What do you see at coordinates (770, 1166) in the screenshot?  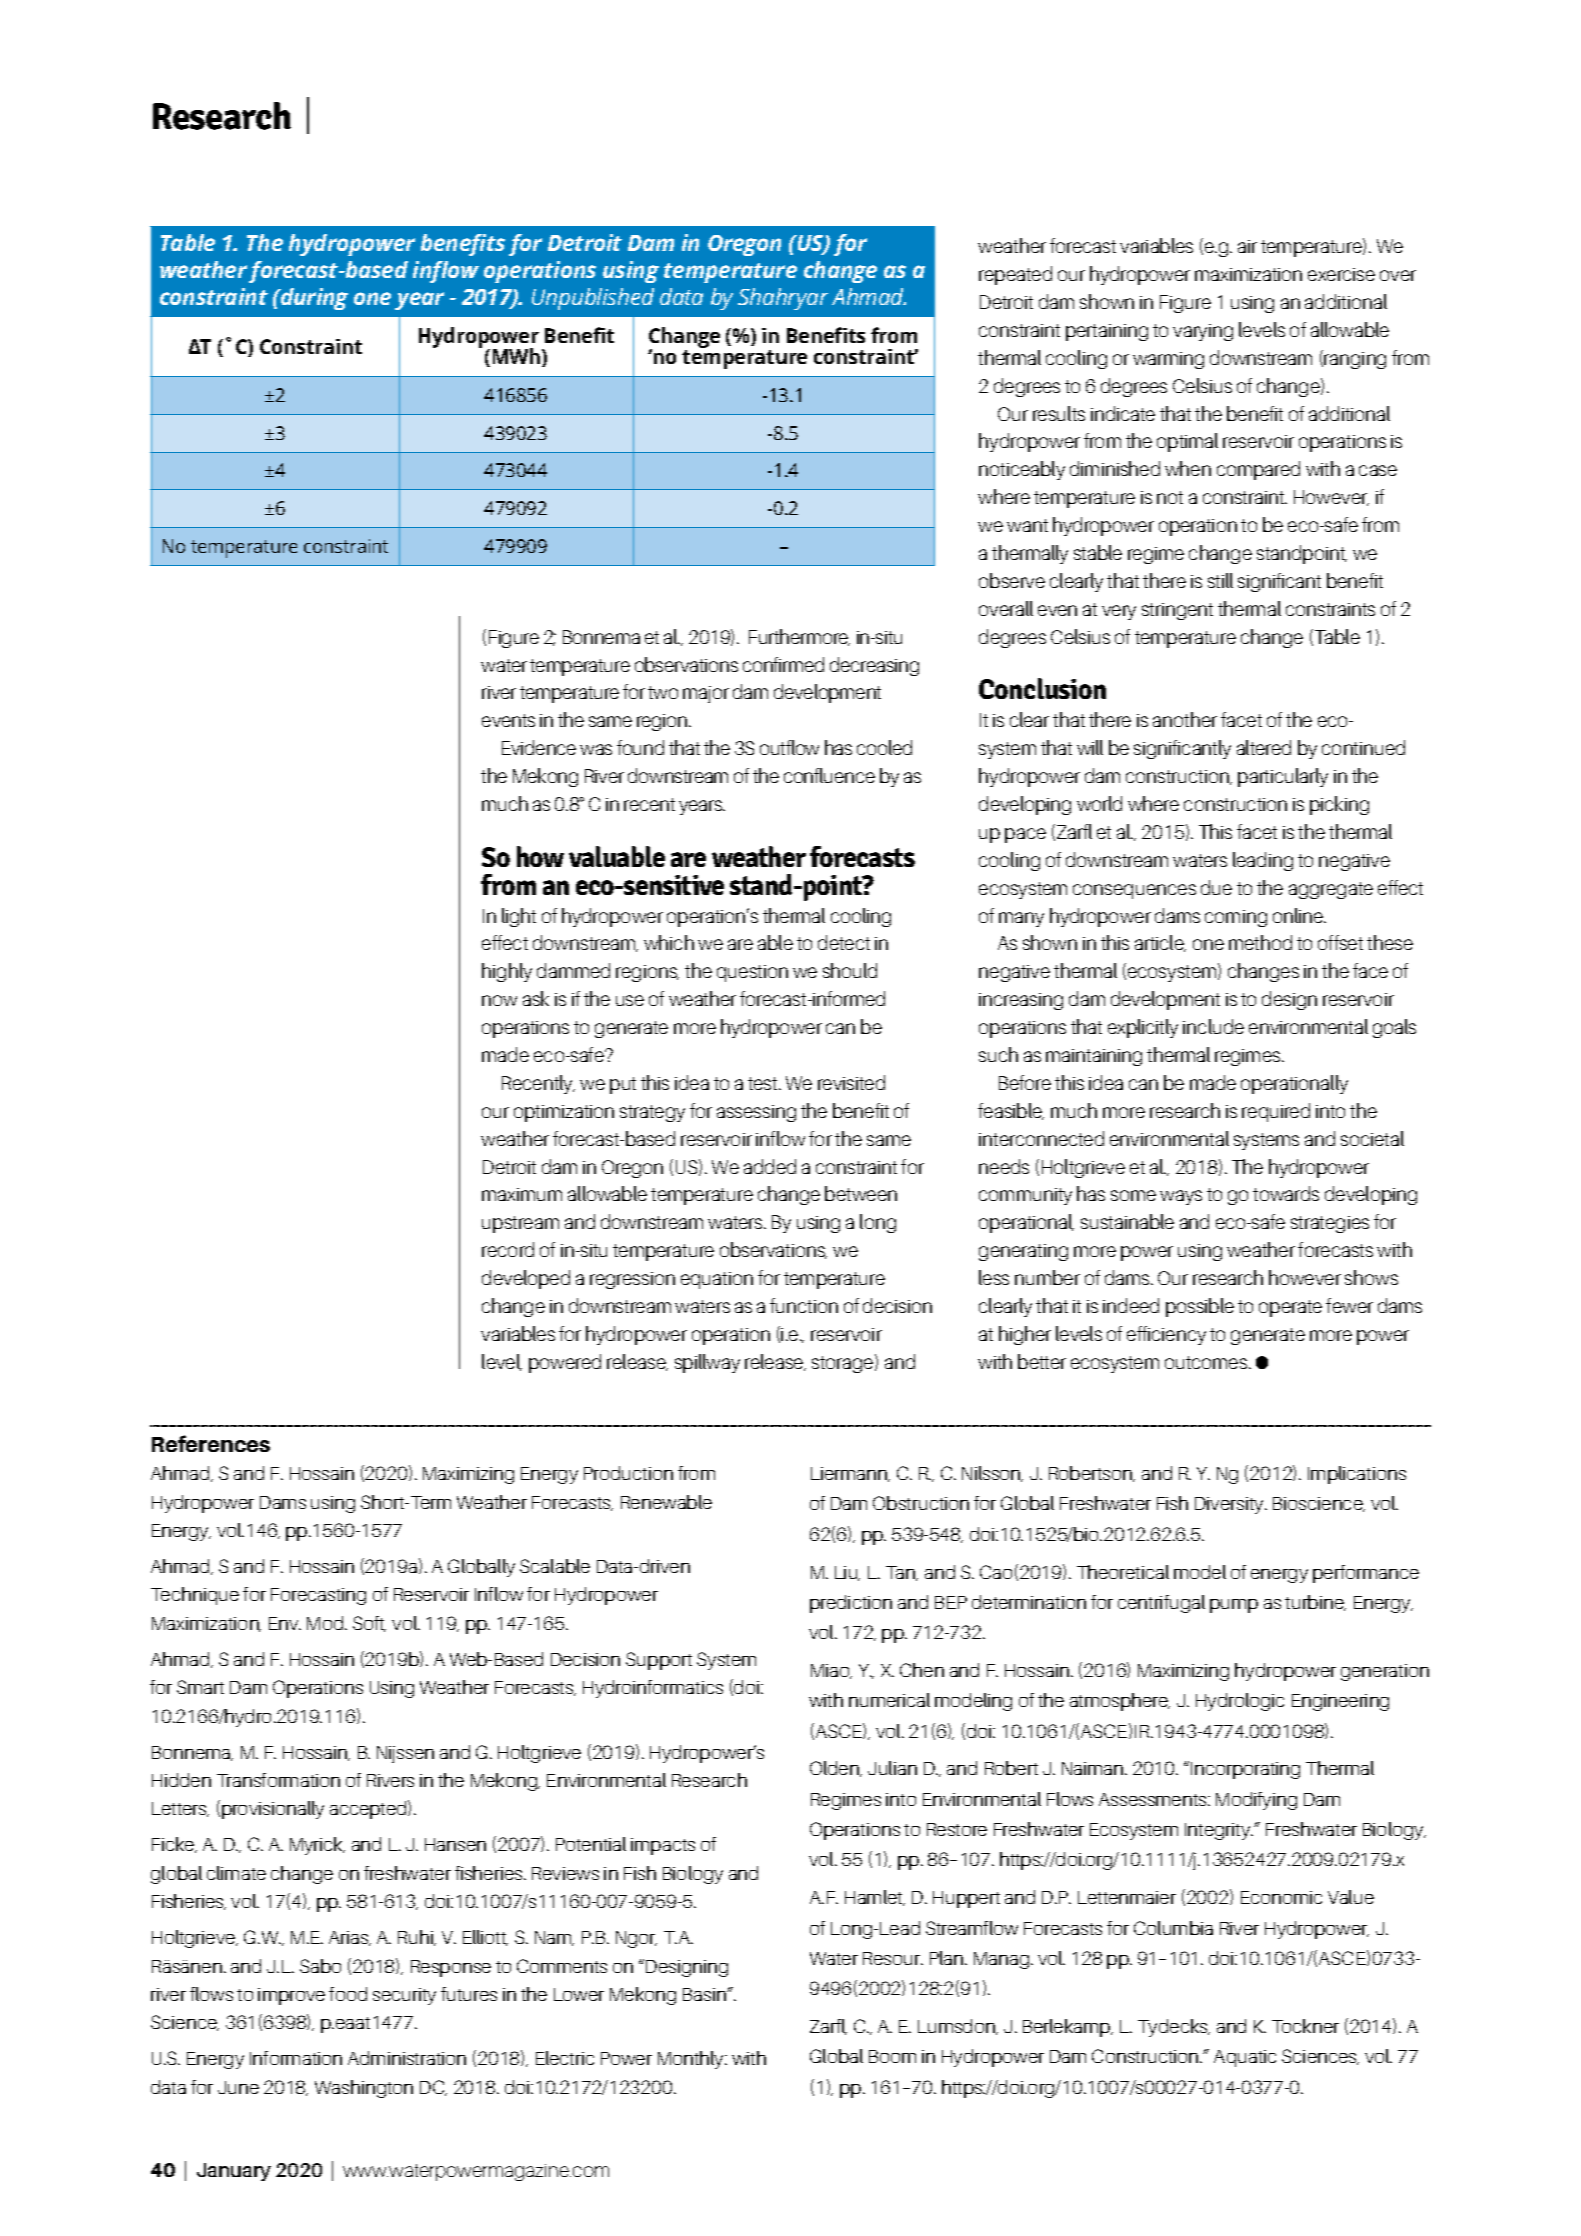 I see `added` at bounding box center [770, 1166].
